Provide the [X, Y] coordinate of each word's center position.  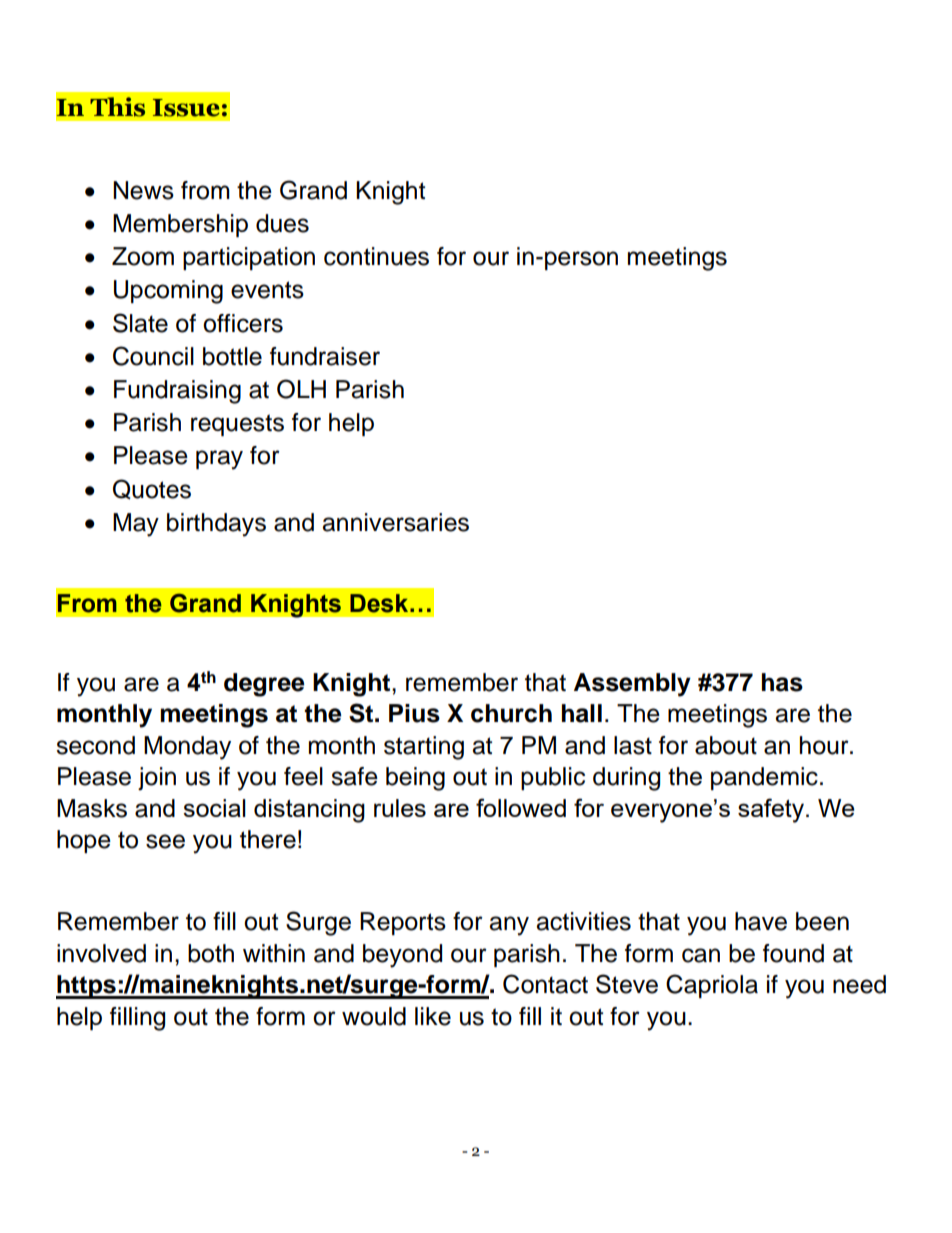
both [211, 953]
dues [282, 223]
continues [376, 256]
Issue [186, 108]
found [793, 953]
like [433, 1016]
